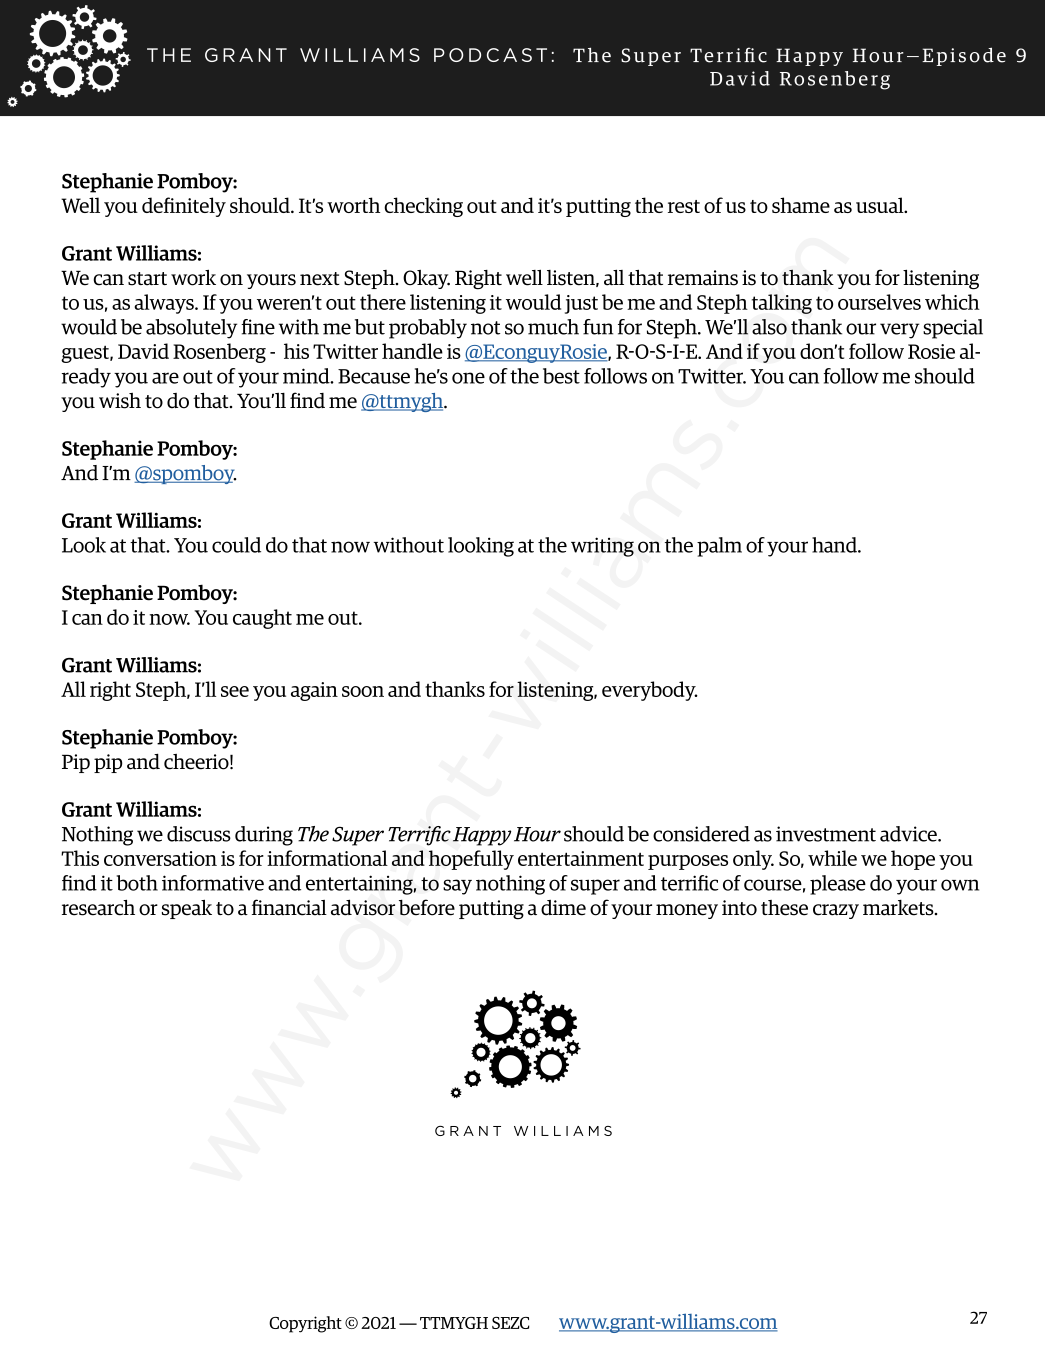 The height and width of the document is (1352, 1045). I want to click on writing, so click(602, 547).
